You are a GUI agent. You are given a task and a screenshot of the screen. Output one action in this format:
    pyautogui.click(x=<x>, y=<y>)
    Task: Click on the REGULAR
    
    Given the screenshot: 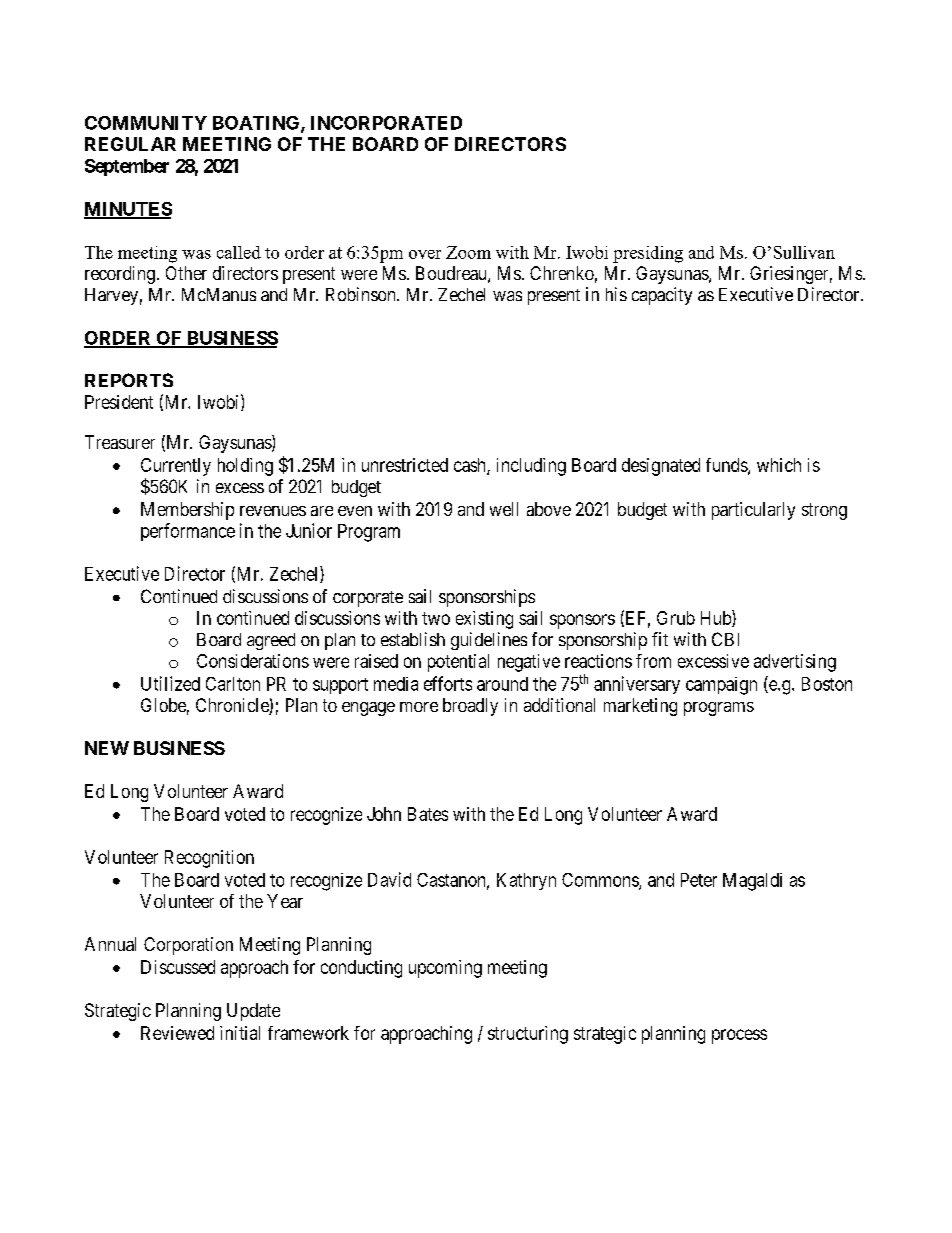 What is the action you would take?
    pyautogui.click(x=130, y=144)
